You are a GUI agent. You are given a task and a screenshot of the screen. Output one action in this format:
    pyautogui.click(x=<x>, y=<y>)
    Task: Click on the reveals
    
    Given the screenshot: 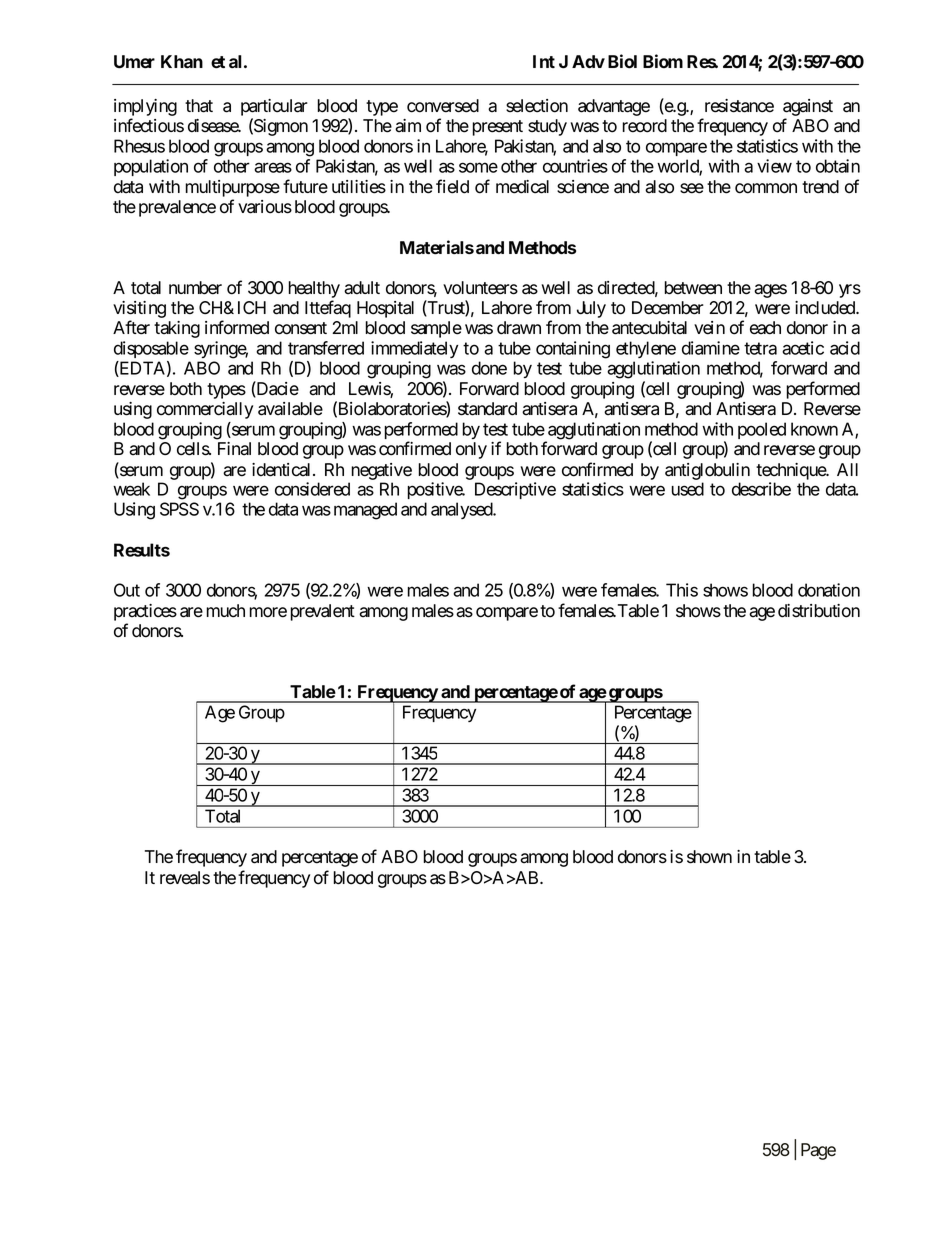 What is the action you would take?
    pyautogui.click(x=185, y=878)
